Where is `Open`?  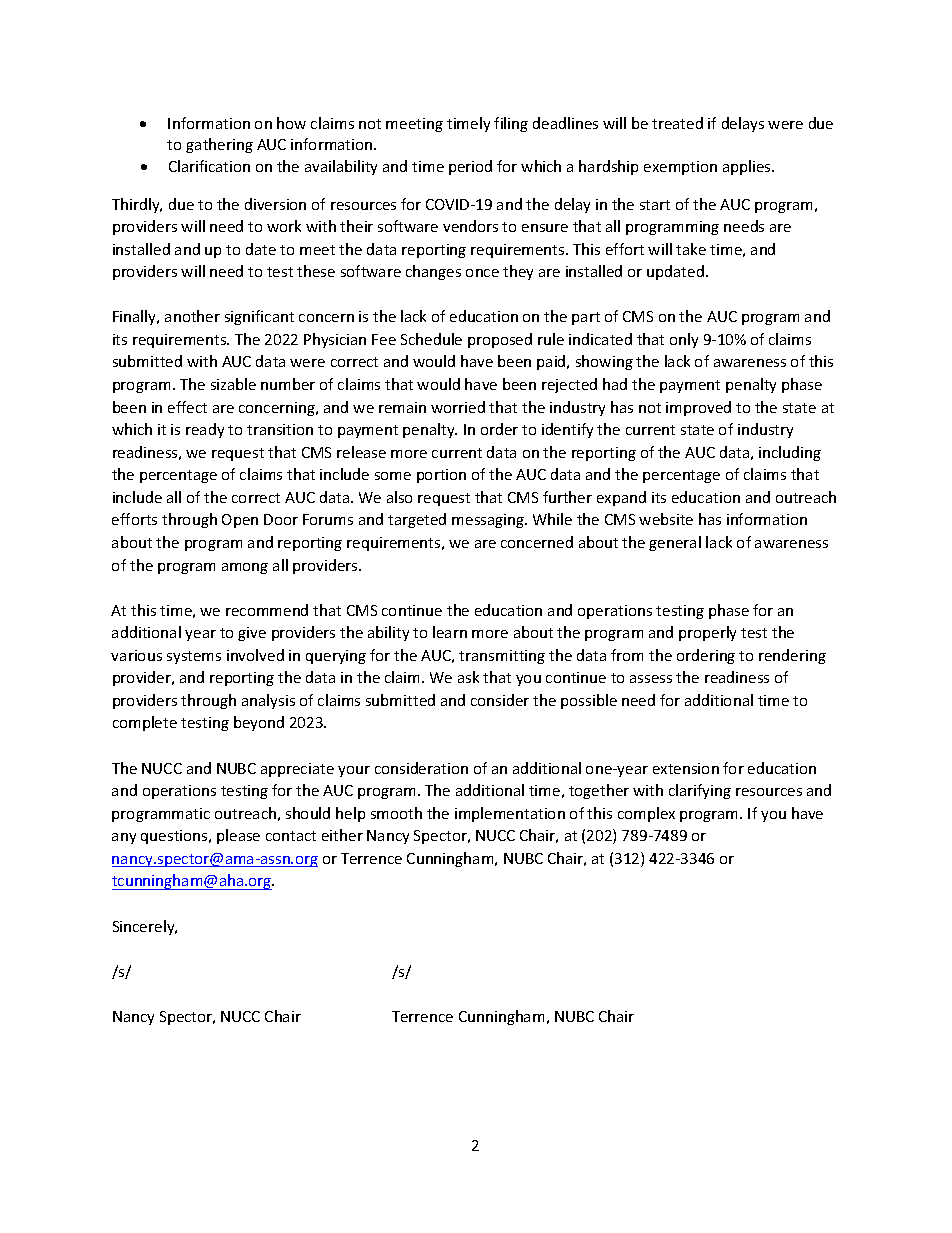 Open is located at coordinates (240, 521).
